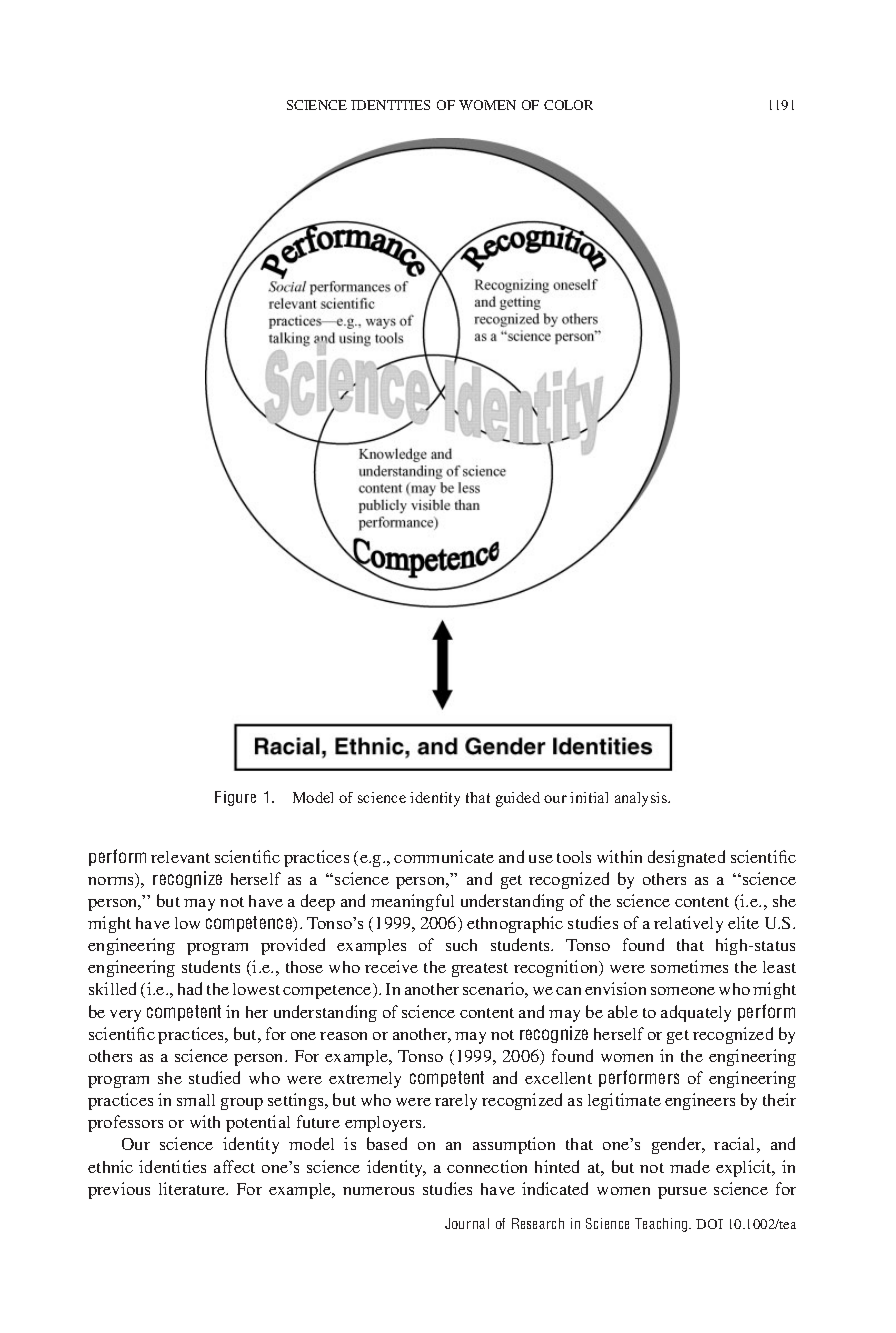 This screenshot has height=1333, width=896. I want to click on COLOR, so click(568, 105).
